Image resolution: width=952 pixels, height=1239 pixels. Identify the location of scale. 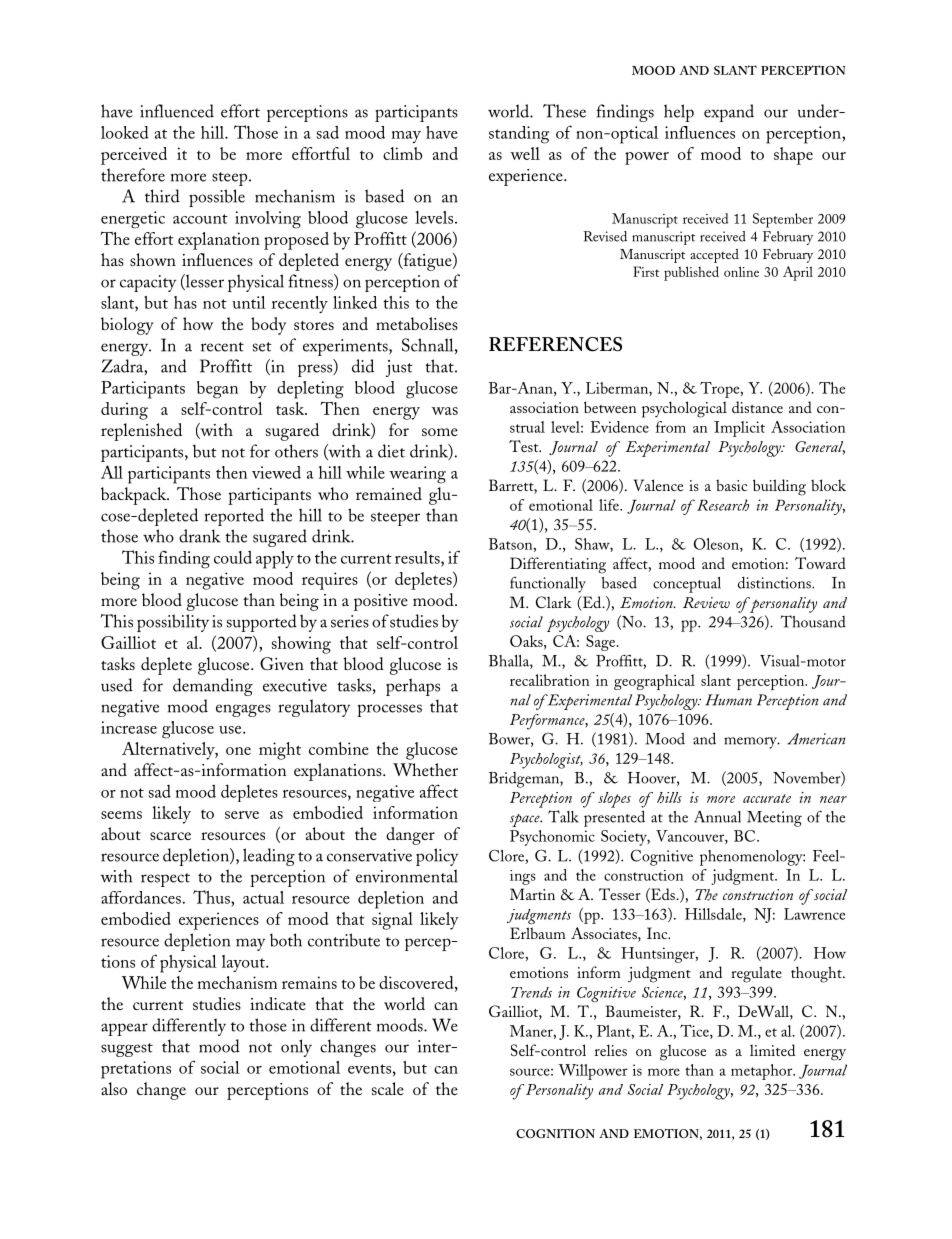
(388, 1088).
